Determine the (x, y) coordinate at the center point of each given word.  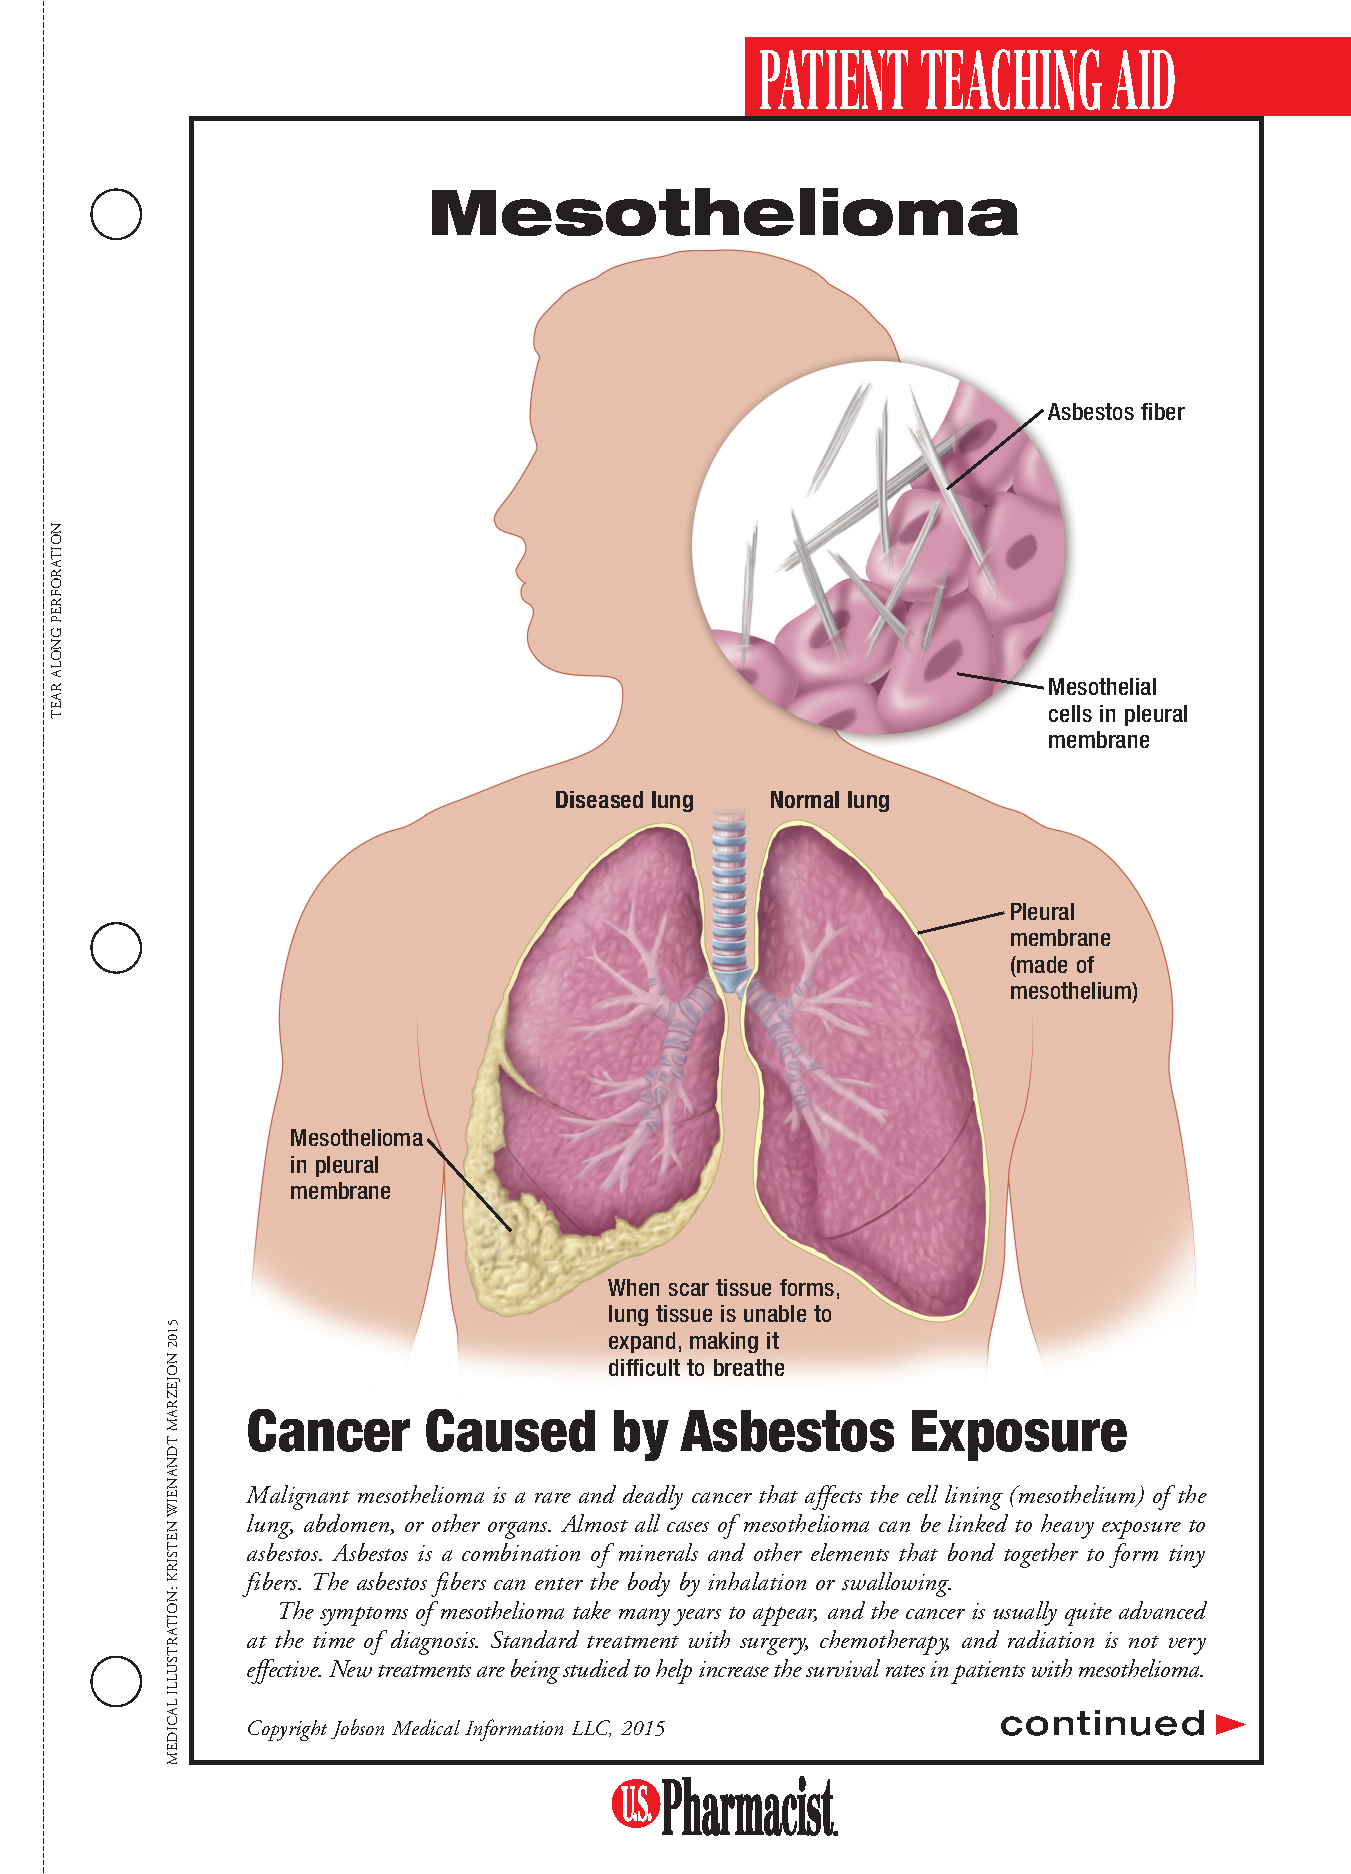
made (1041, 964)
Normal (805, 799)
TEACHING (1011, 79)
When (633, 1287)
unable (775, 1313)
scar (689, 1289)
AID (1143, 79)
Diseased (599, 799)
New (350, 1668)
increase (734, 1669)
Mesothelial (1102, 686)
